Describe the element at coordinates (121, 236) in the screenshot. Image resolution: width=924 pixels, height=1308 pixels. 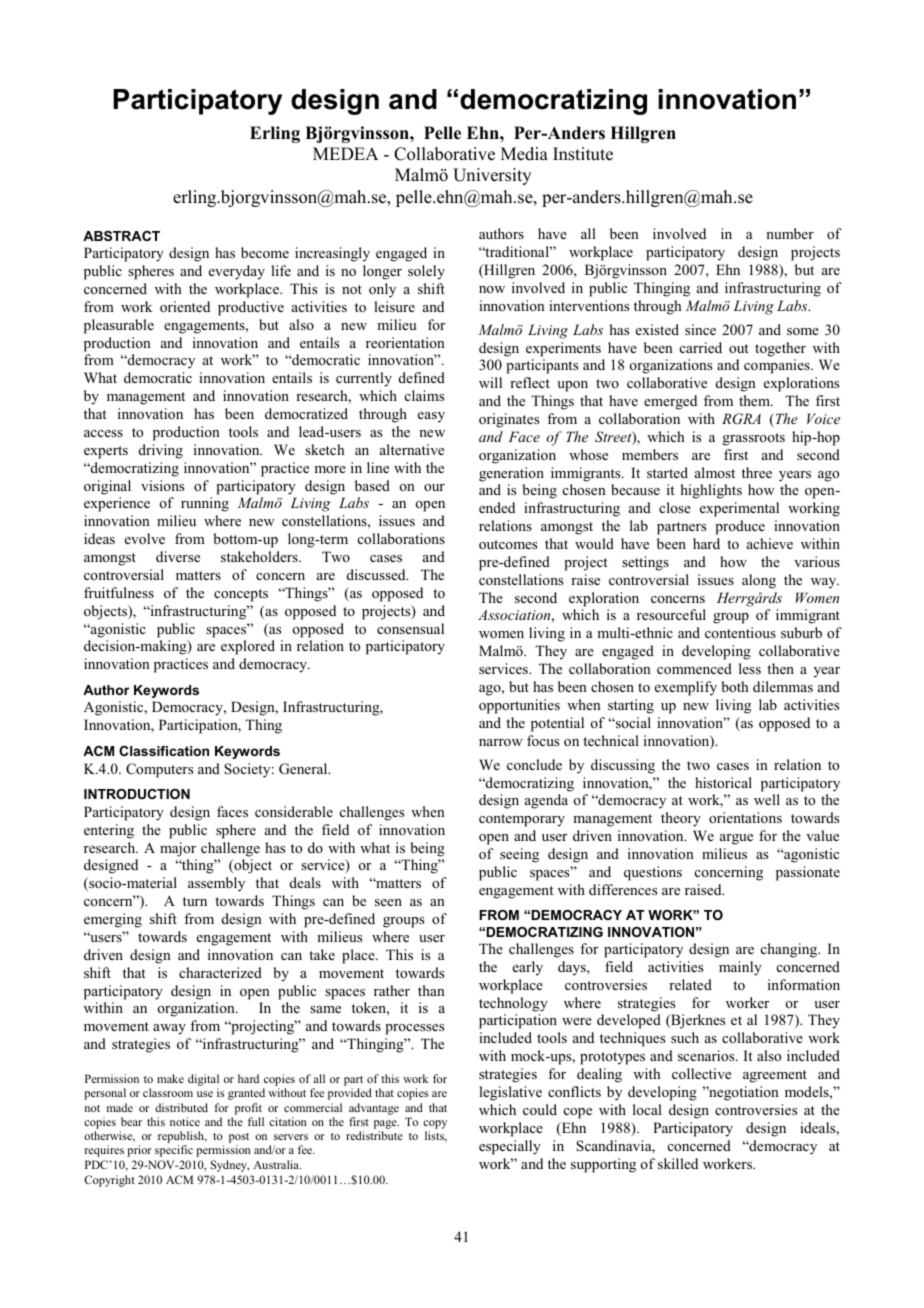
I see `ABSTRACT` at that location.
